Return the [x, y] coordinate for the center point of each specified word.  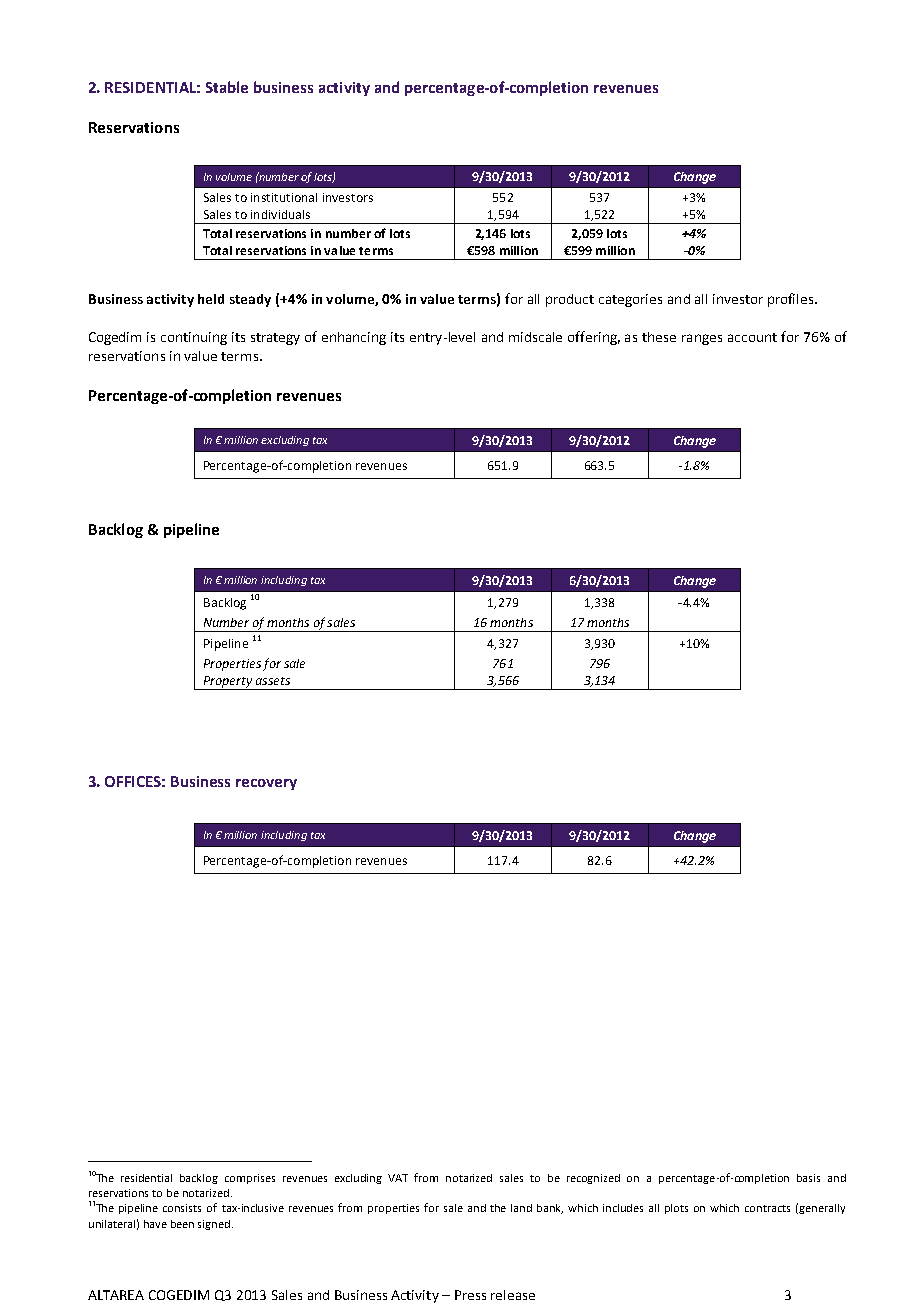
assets [273, 681]
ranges [702, 339]
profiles [792, 300]
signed [214, 1225]
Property [227, 683]
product [570, 300]
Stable [227, 87]
